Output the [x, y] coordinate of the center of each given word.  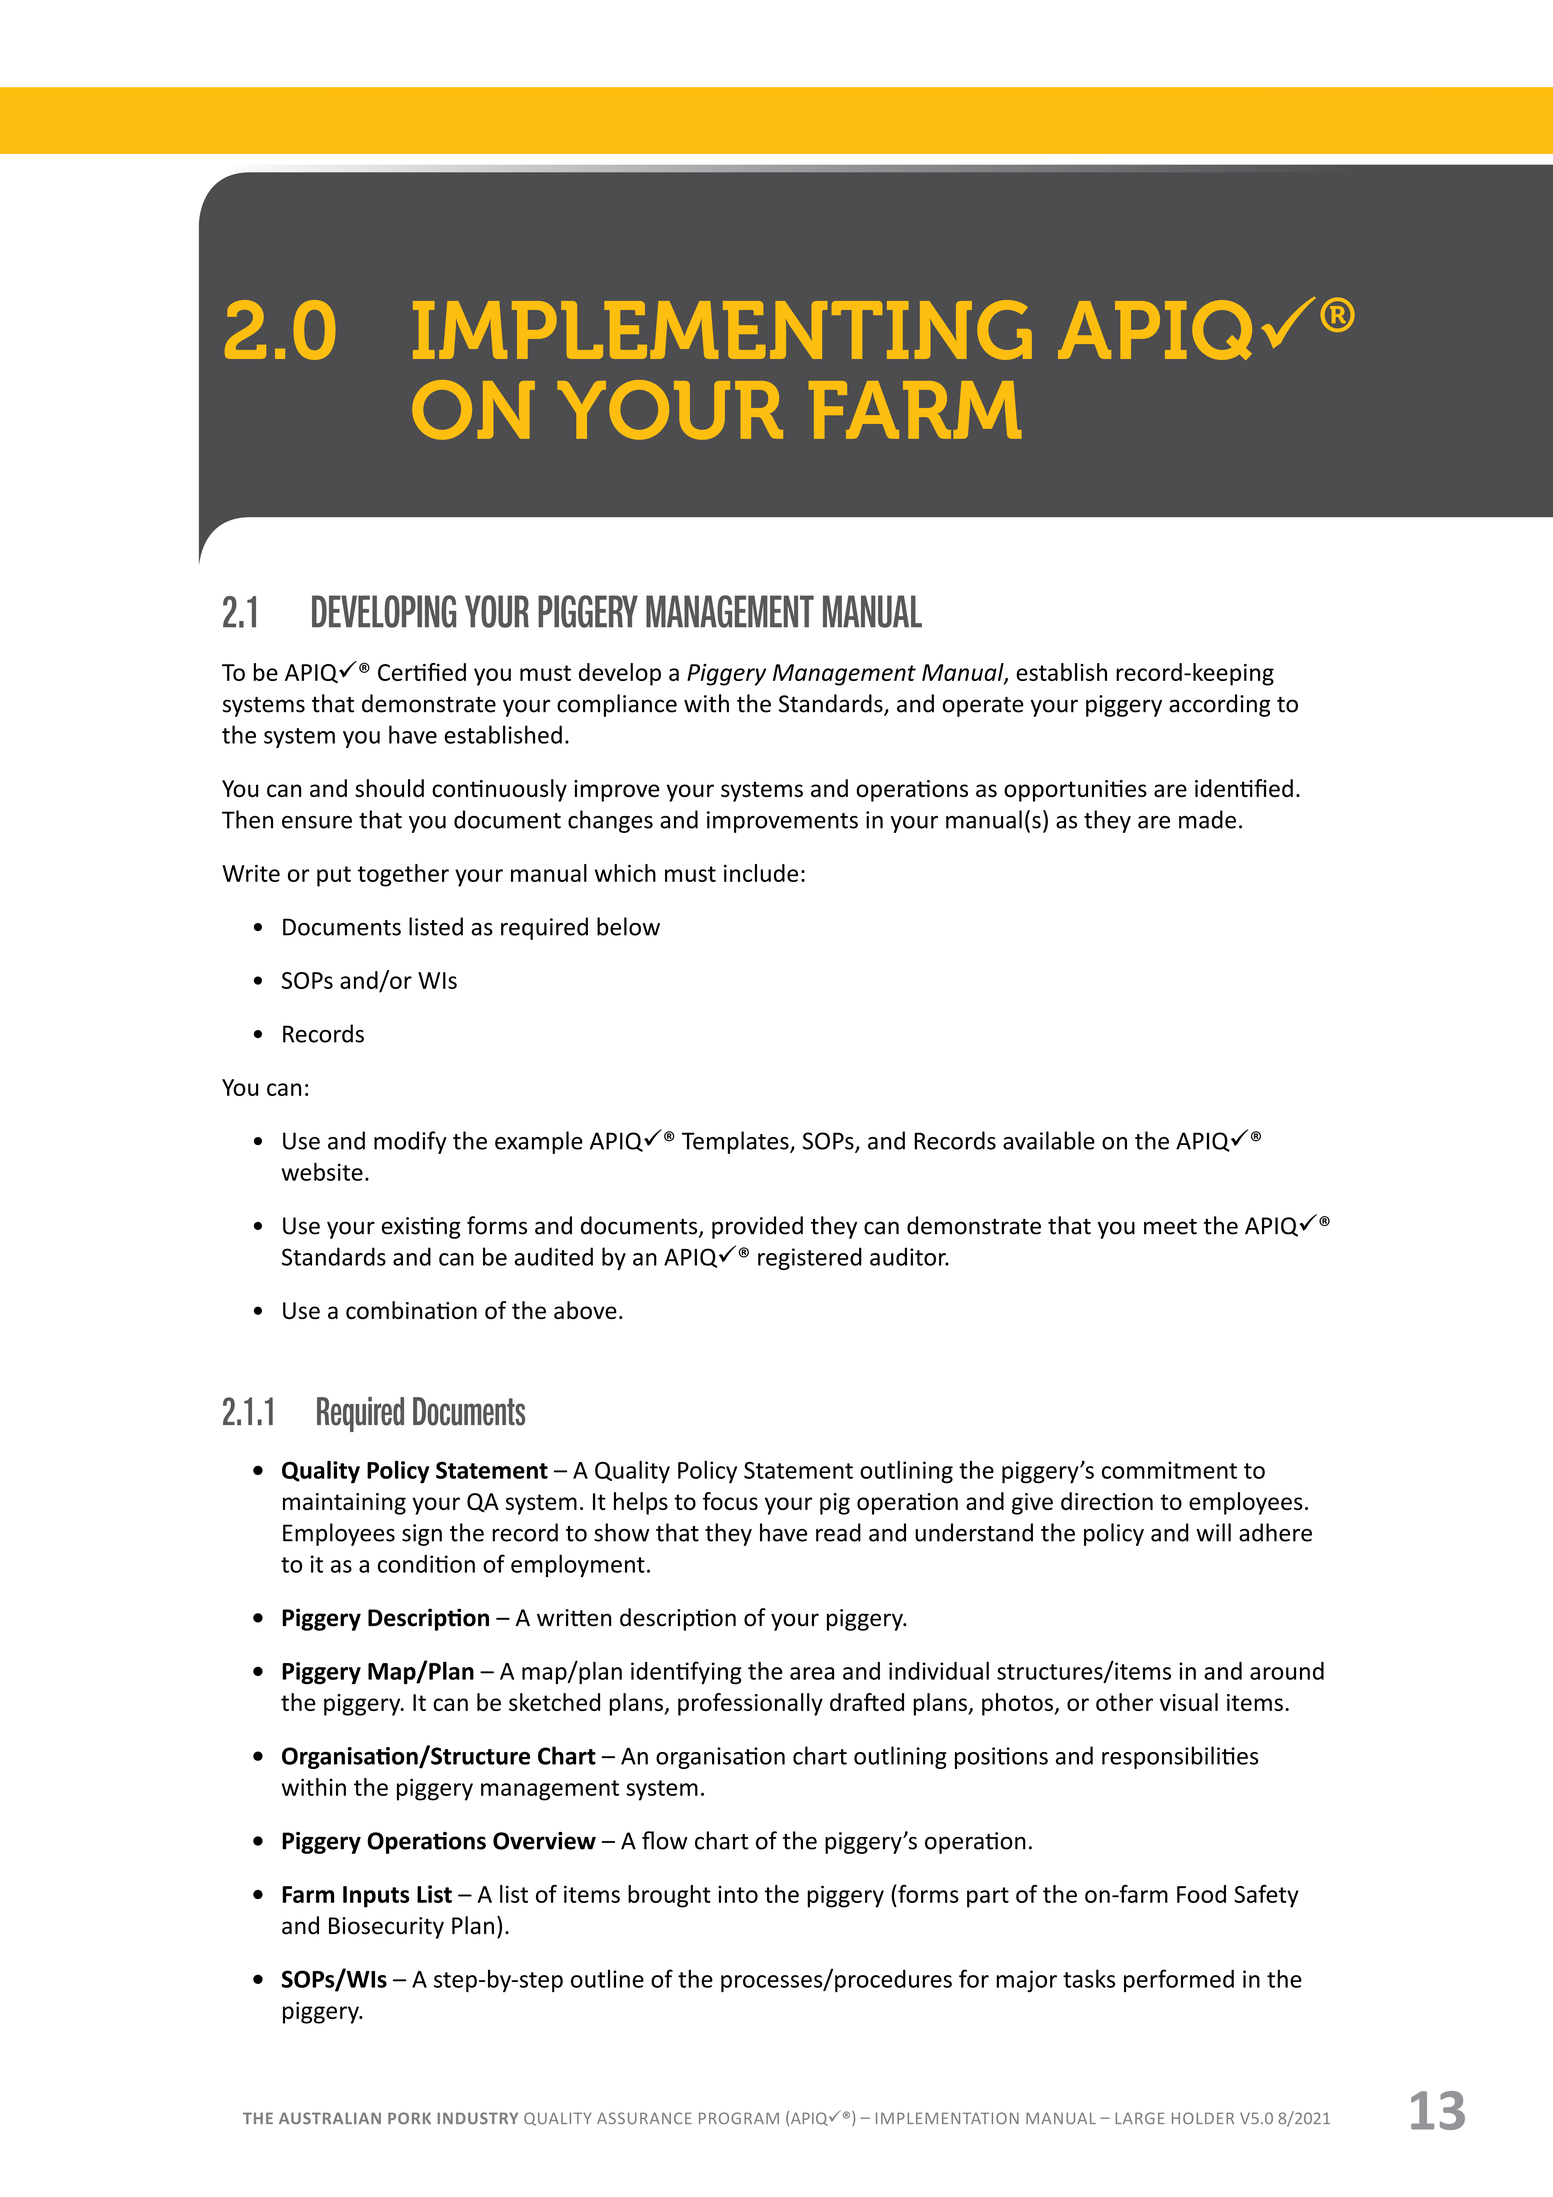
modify [410, 1142]
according [1220, 705]
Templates [736, 1142]
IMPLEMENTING [722, 330]
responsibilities [1180, 1757]
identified [1244, 788]
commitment [1169, 1470]
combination [411, 1310]
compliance [617, 705]
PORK [409, 2118]
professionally [750, 1704]
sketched [554, 1702]
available [1049, 1140]
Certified [422, 672]
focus [730, 1501]
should [389, 788]
